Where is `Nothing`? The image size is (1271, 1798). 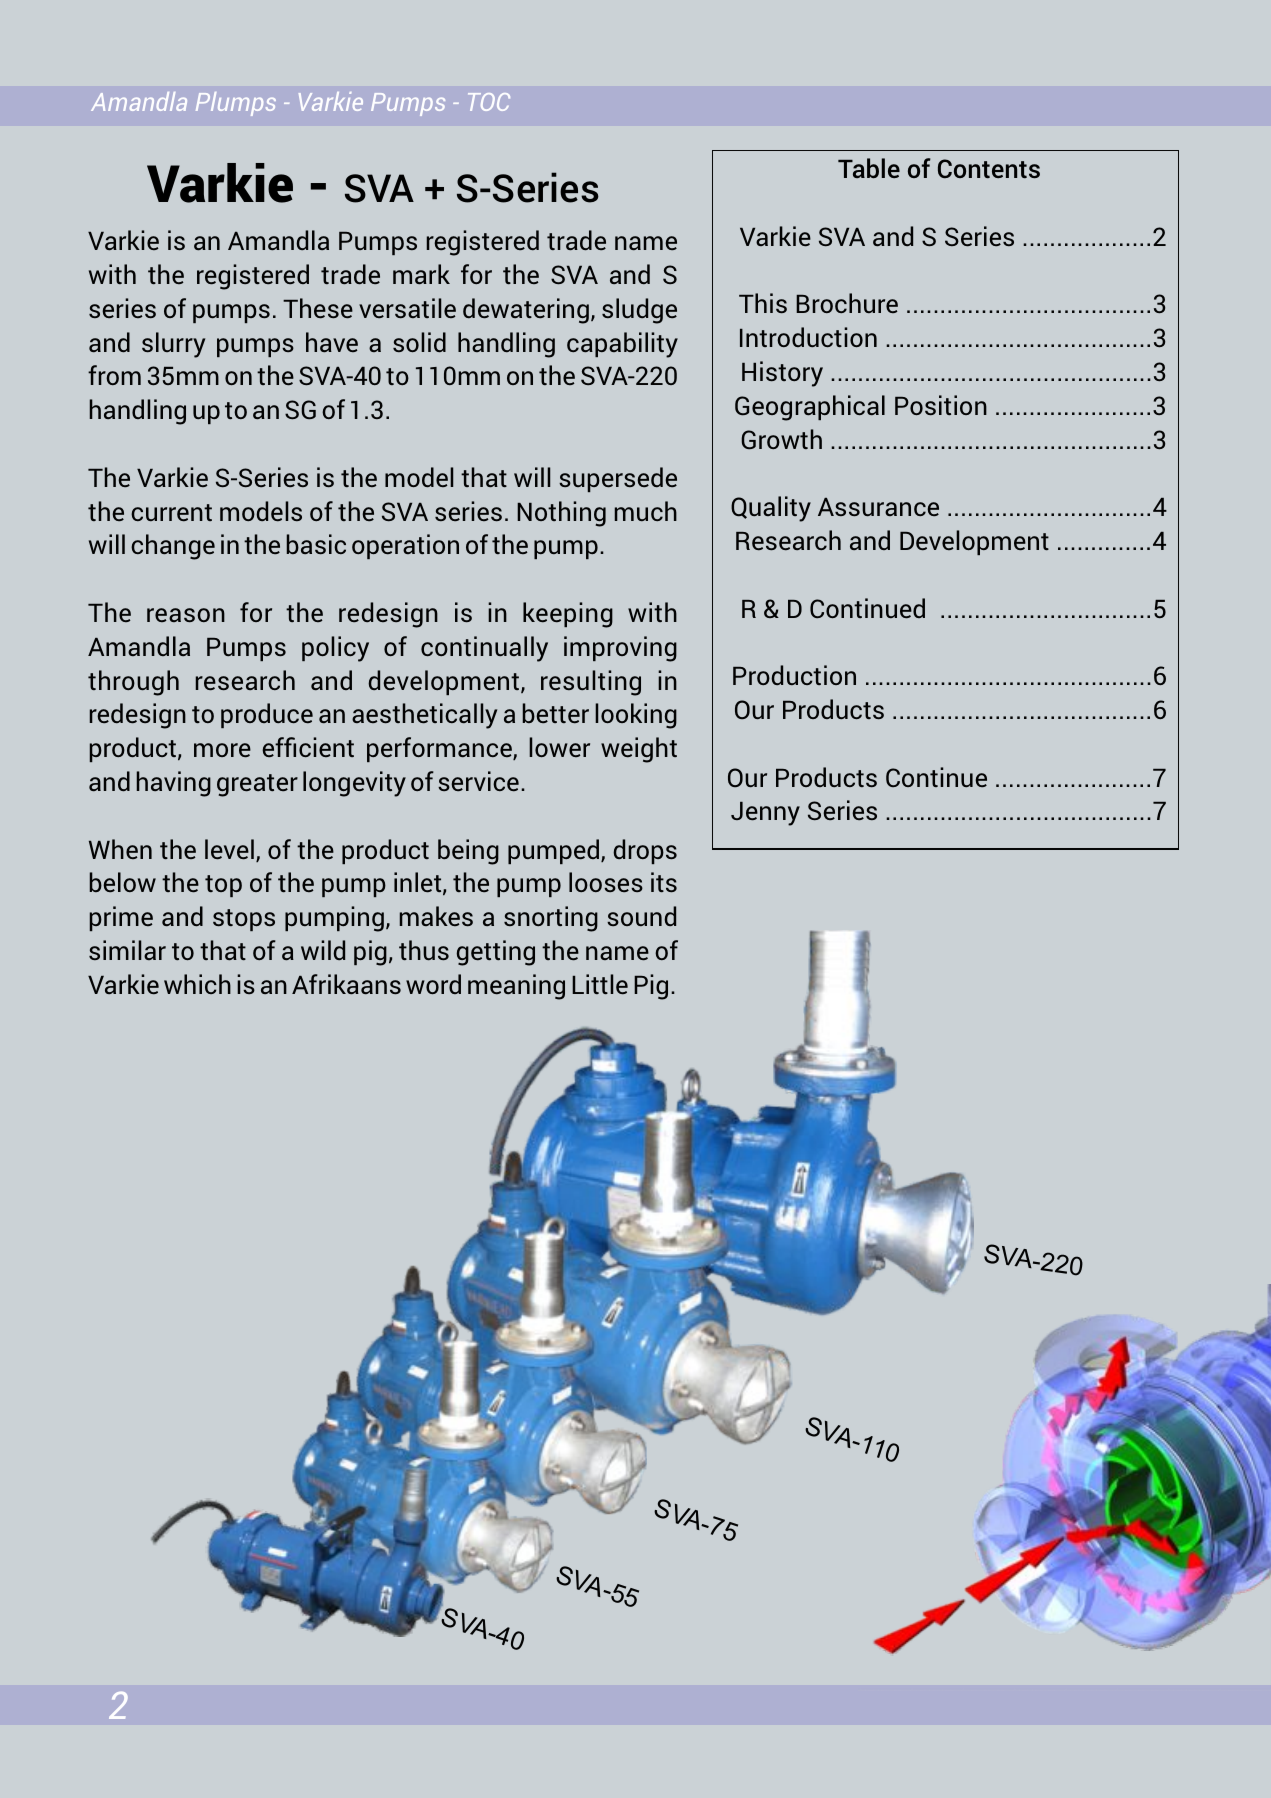 Nothing is located at coordinates (561, 514).
